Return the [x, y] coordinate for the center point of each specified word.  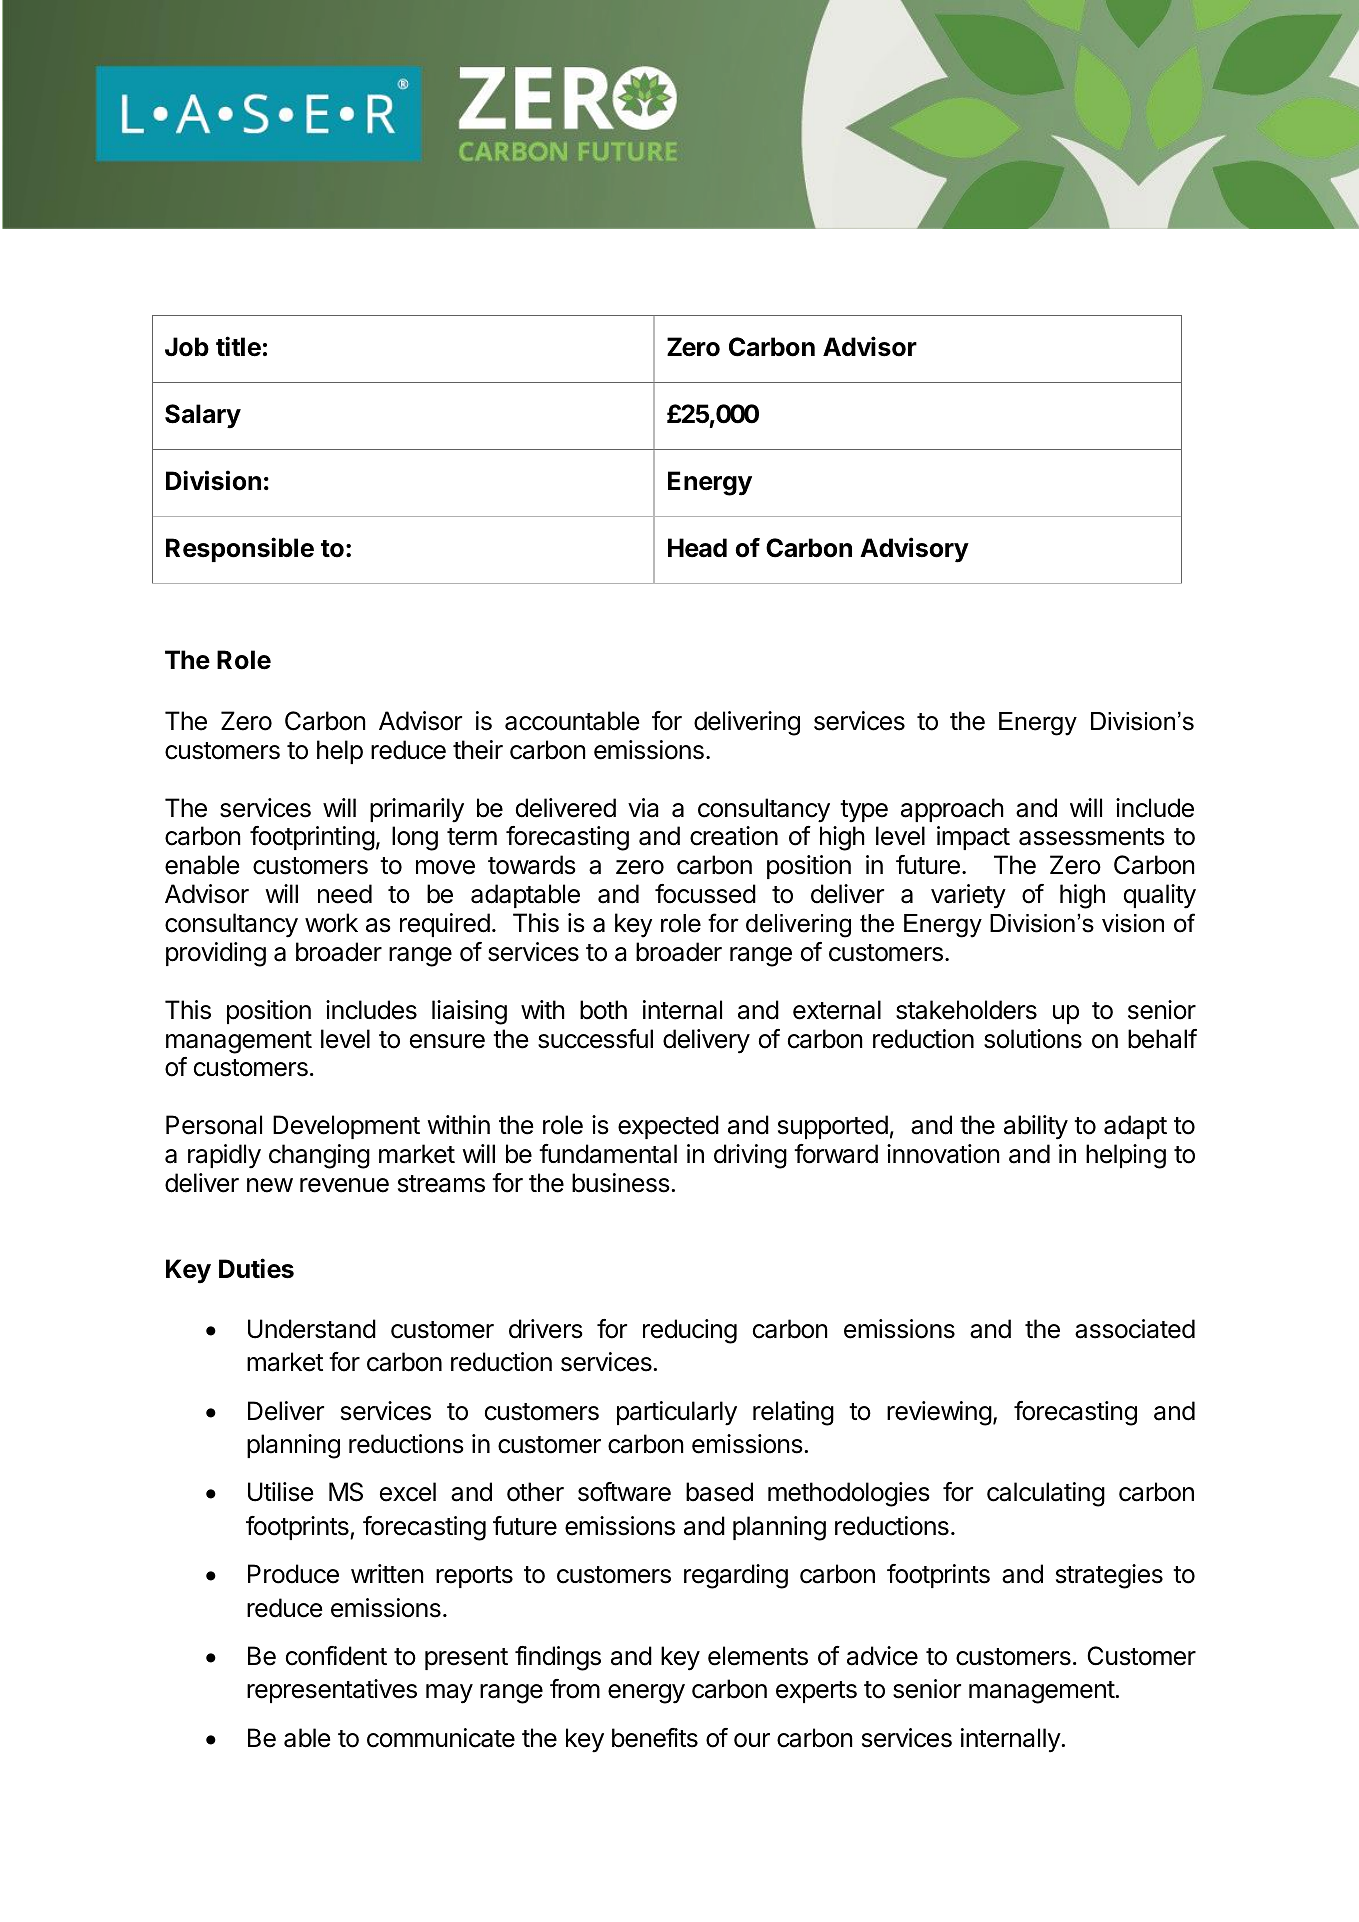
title [238, 346]
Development [346, 1127]
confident [336, 1656]
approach [952, 810]
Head [697, 548]
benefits [655, 1738]
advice [882, 1656]
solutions [1033, 1039]
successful [595, 1039]
